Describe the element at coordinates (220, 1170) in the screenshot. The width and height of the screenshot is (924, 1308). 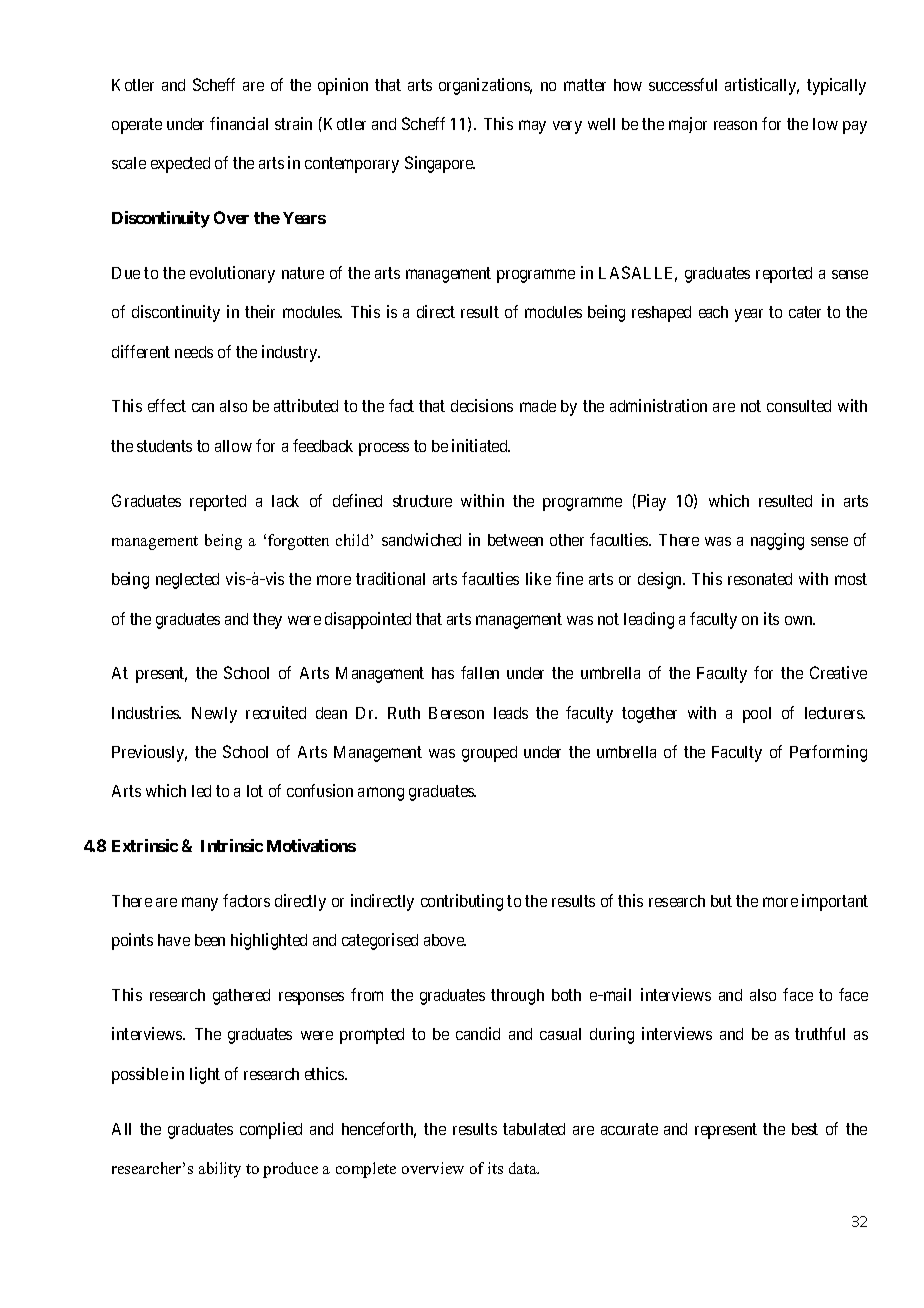
I see `ability` at that location.
